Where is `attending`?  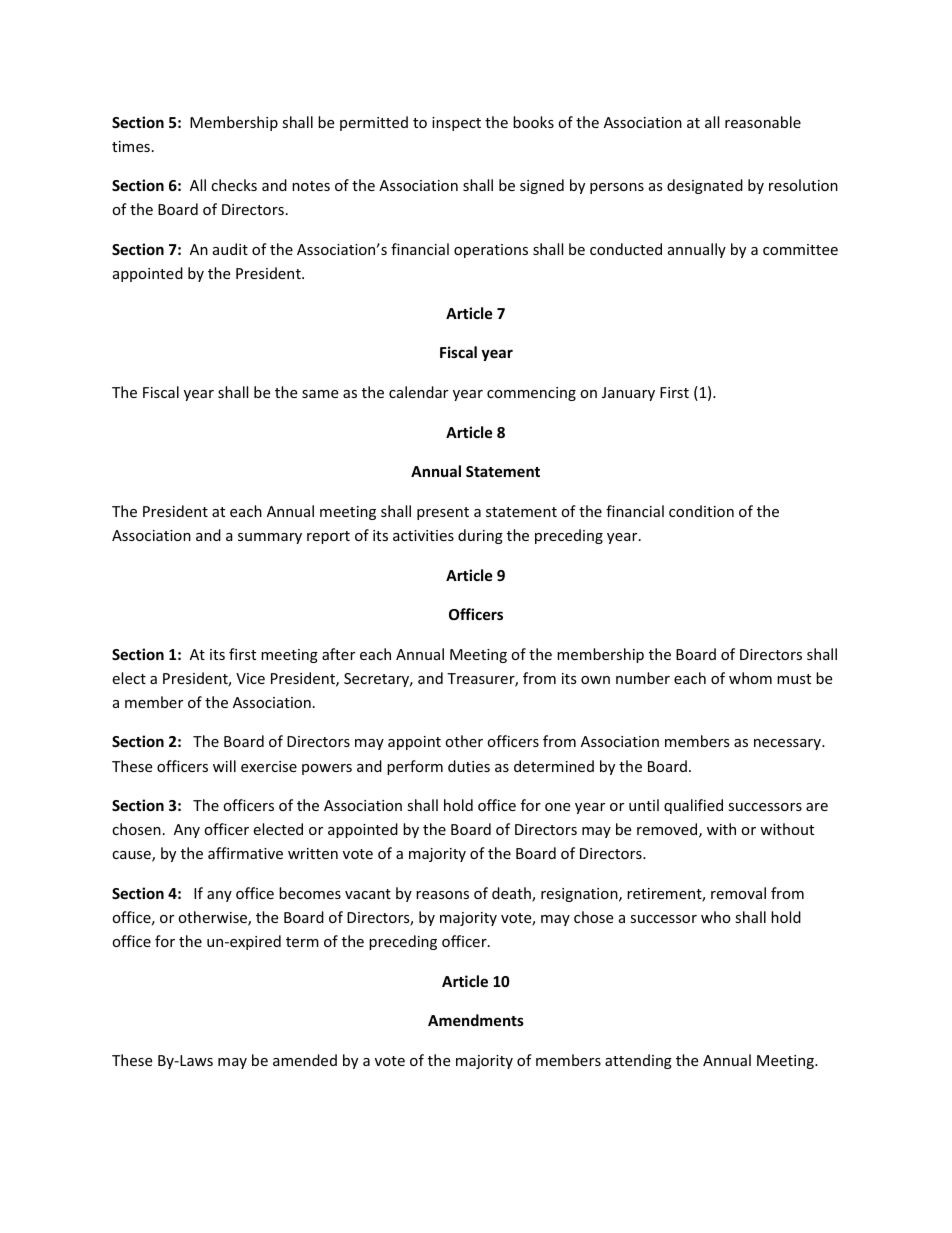 attending is located at coordinates (638, 1061).
